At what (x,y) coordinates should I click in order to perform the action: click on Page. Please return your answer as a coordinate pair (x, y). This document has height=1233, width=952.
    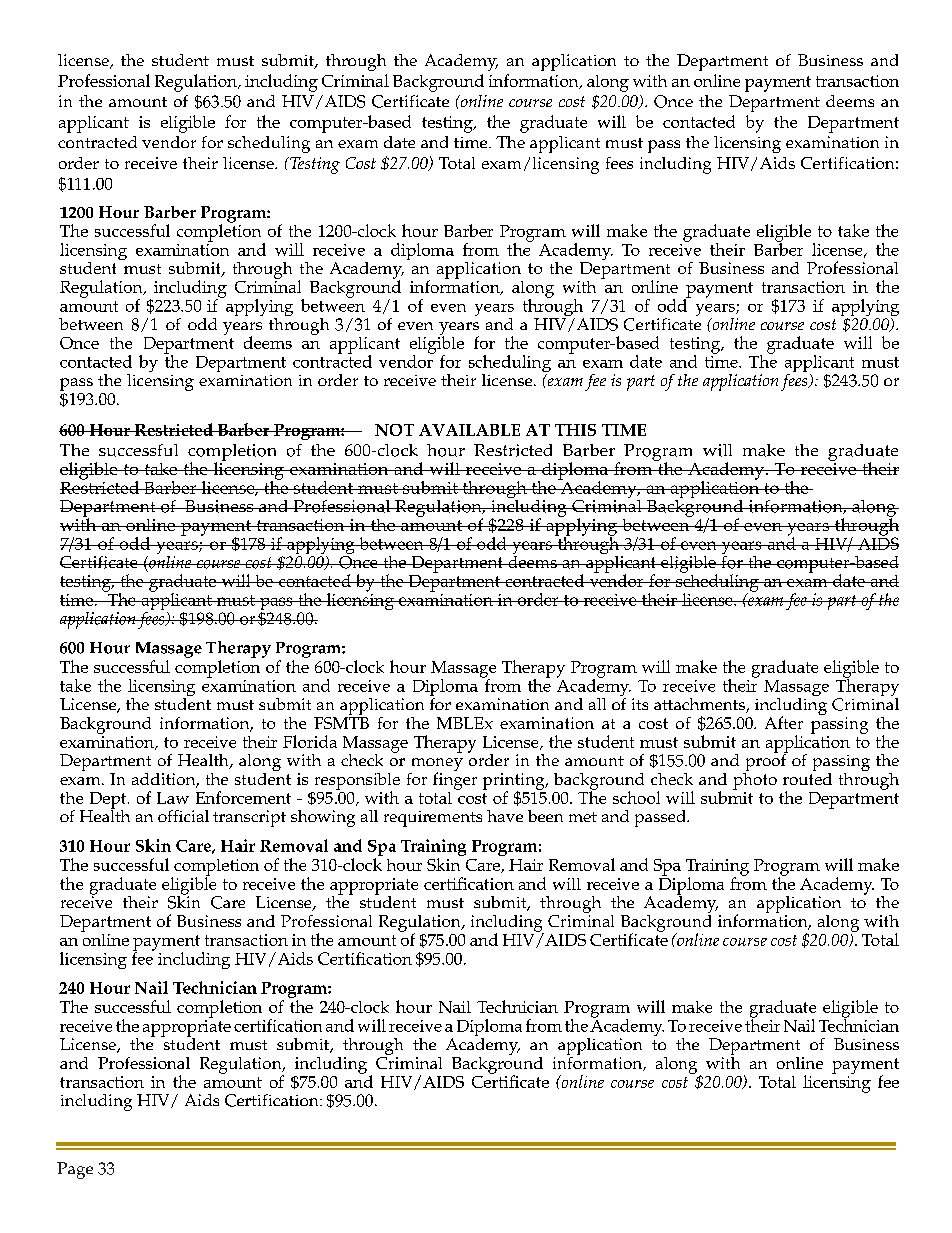
    Looking at the image, I should click on (75, 1170).
